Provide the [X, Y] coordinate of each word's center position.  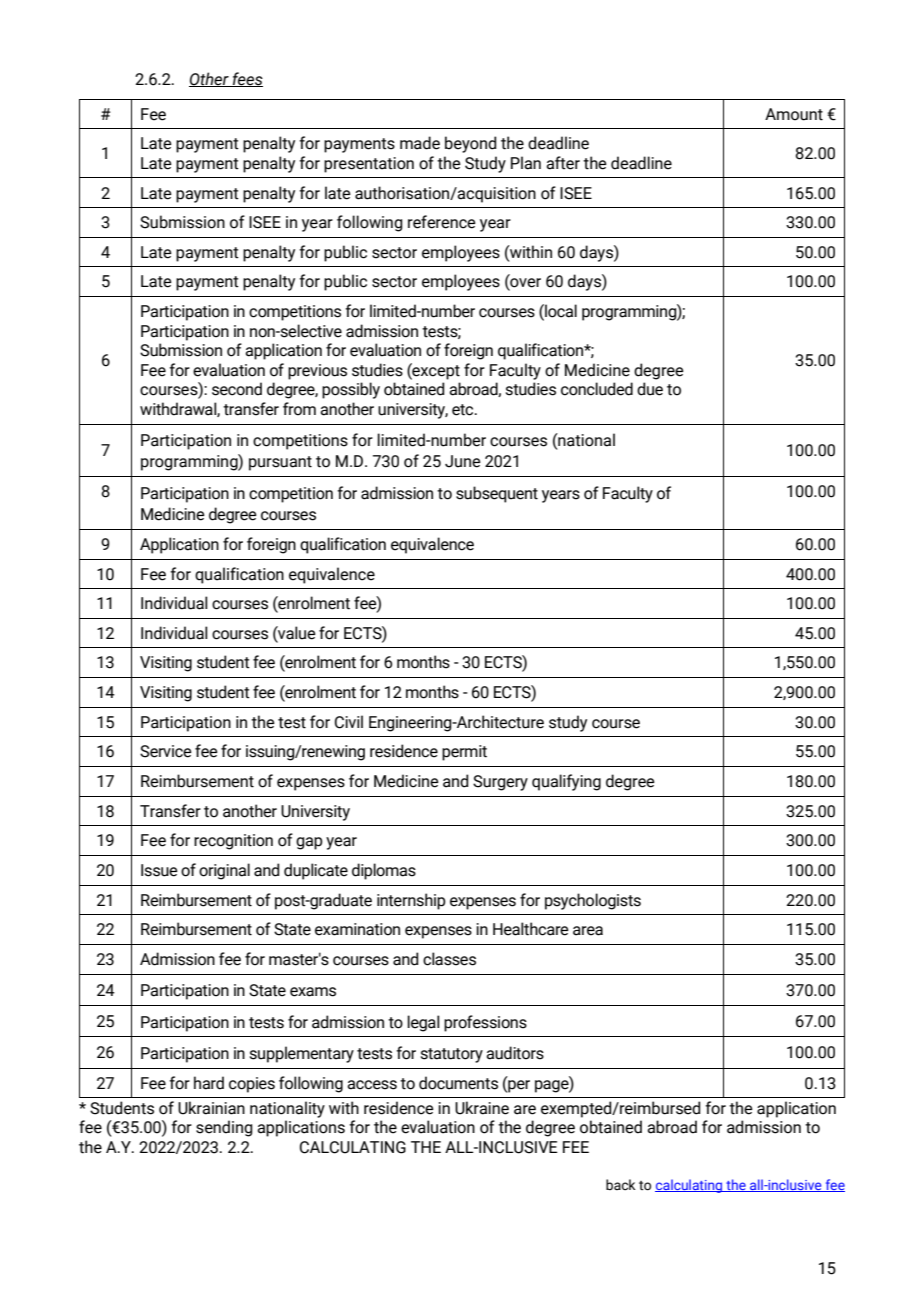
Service [166, 751]
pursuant [280, 463]
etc [464, 410]
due [650, 389]
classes [449, 959]
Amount [794, 114]
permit [464, 753]
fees [247, 79]
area [588, 931]
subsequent [497, 494]
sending [224, 1128]
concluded [597, 389]
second [237, 389]
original [224, 871]
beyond [470, 144]
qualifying [566, 782]
